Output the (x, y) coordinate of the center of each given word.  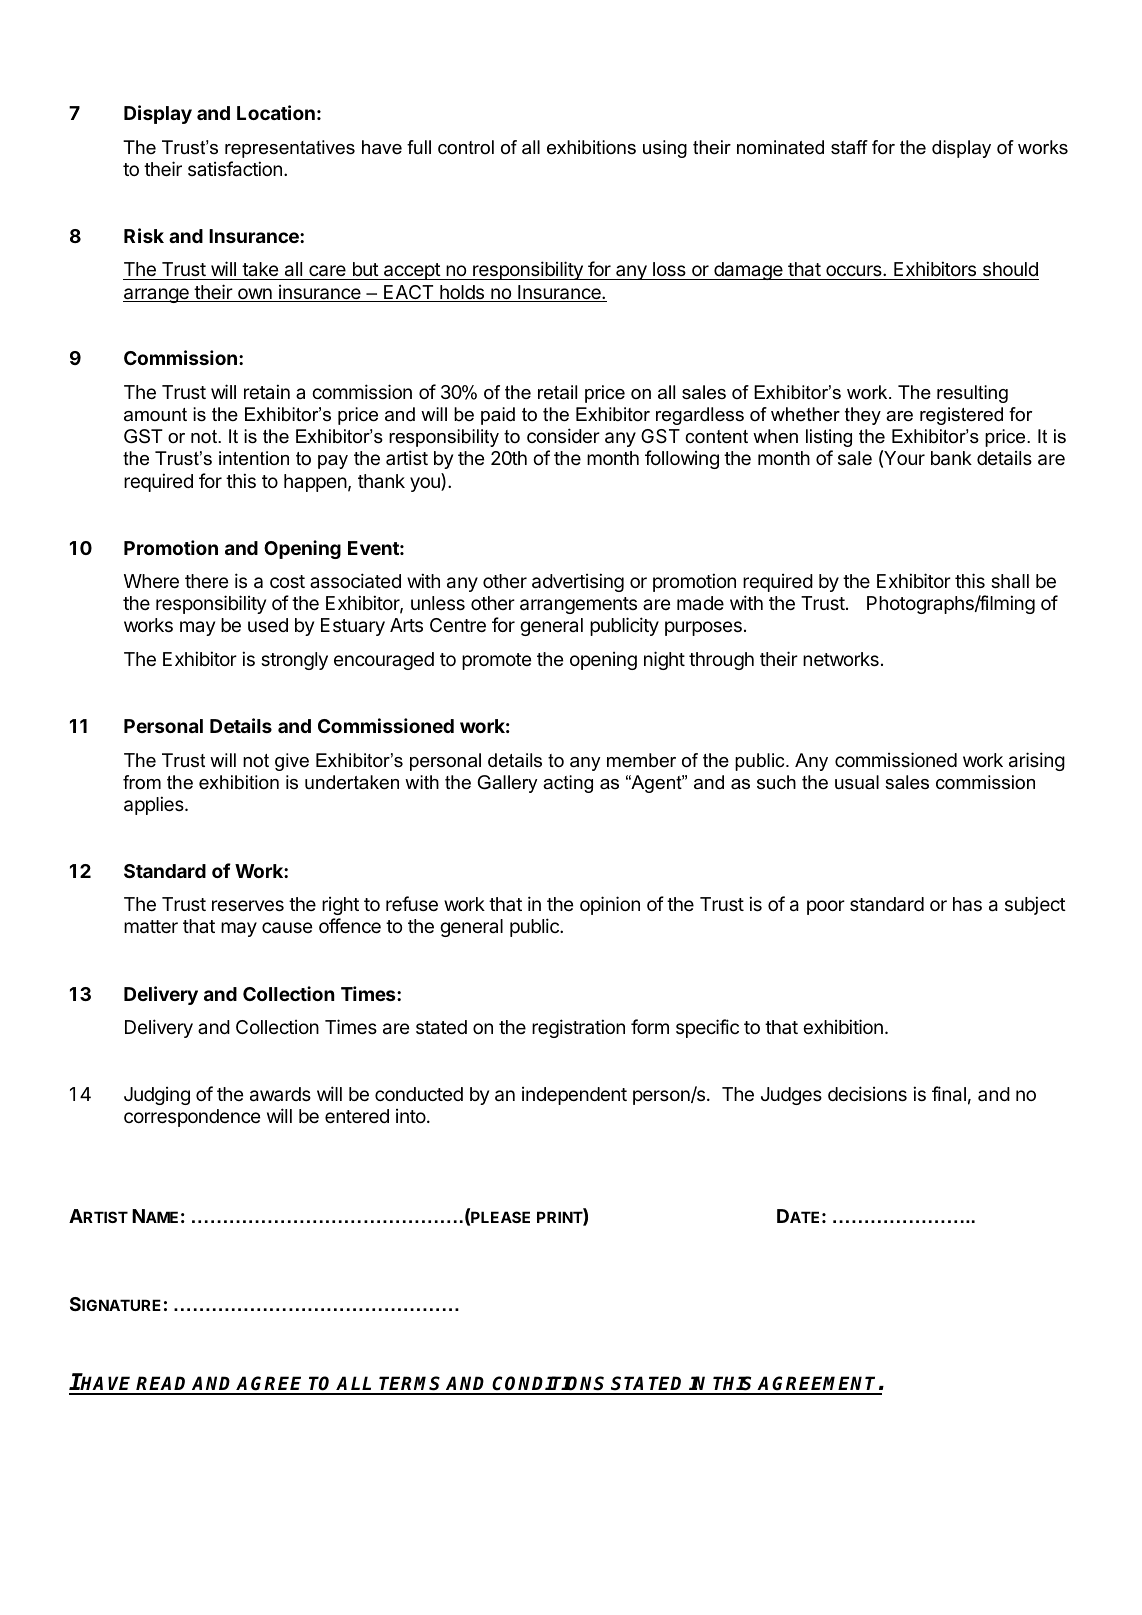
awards (280, 1094)
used (268, 625)
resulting (972, 394)
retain (267, 391)
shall (1010, 581)
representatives (290, 149)
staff (849, 147)
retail (557, 392)
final (949, 1094)
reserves (248, 905)
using (665, 149)
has (967, 904)
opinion (610, 905)
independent (574, 1096)
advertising (578, 582)
